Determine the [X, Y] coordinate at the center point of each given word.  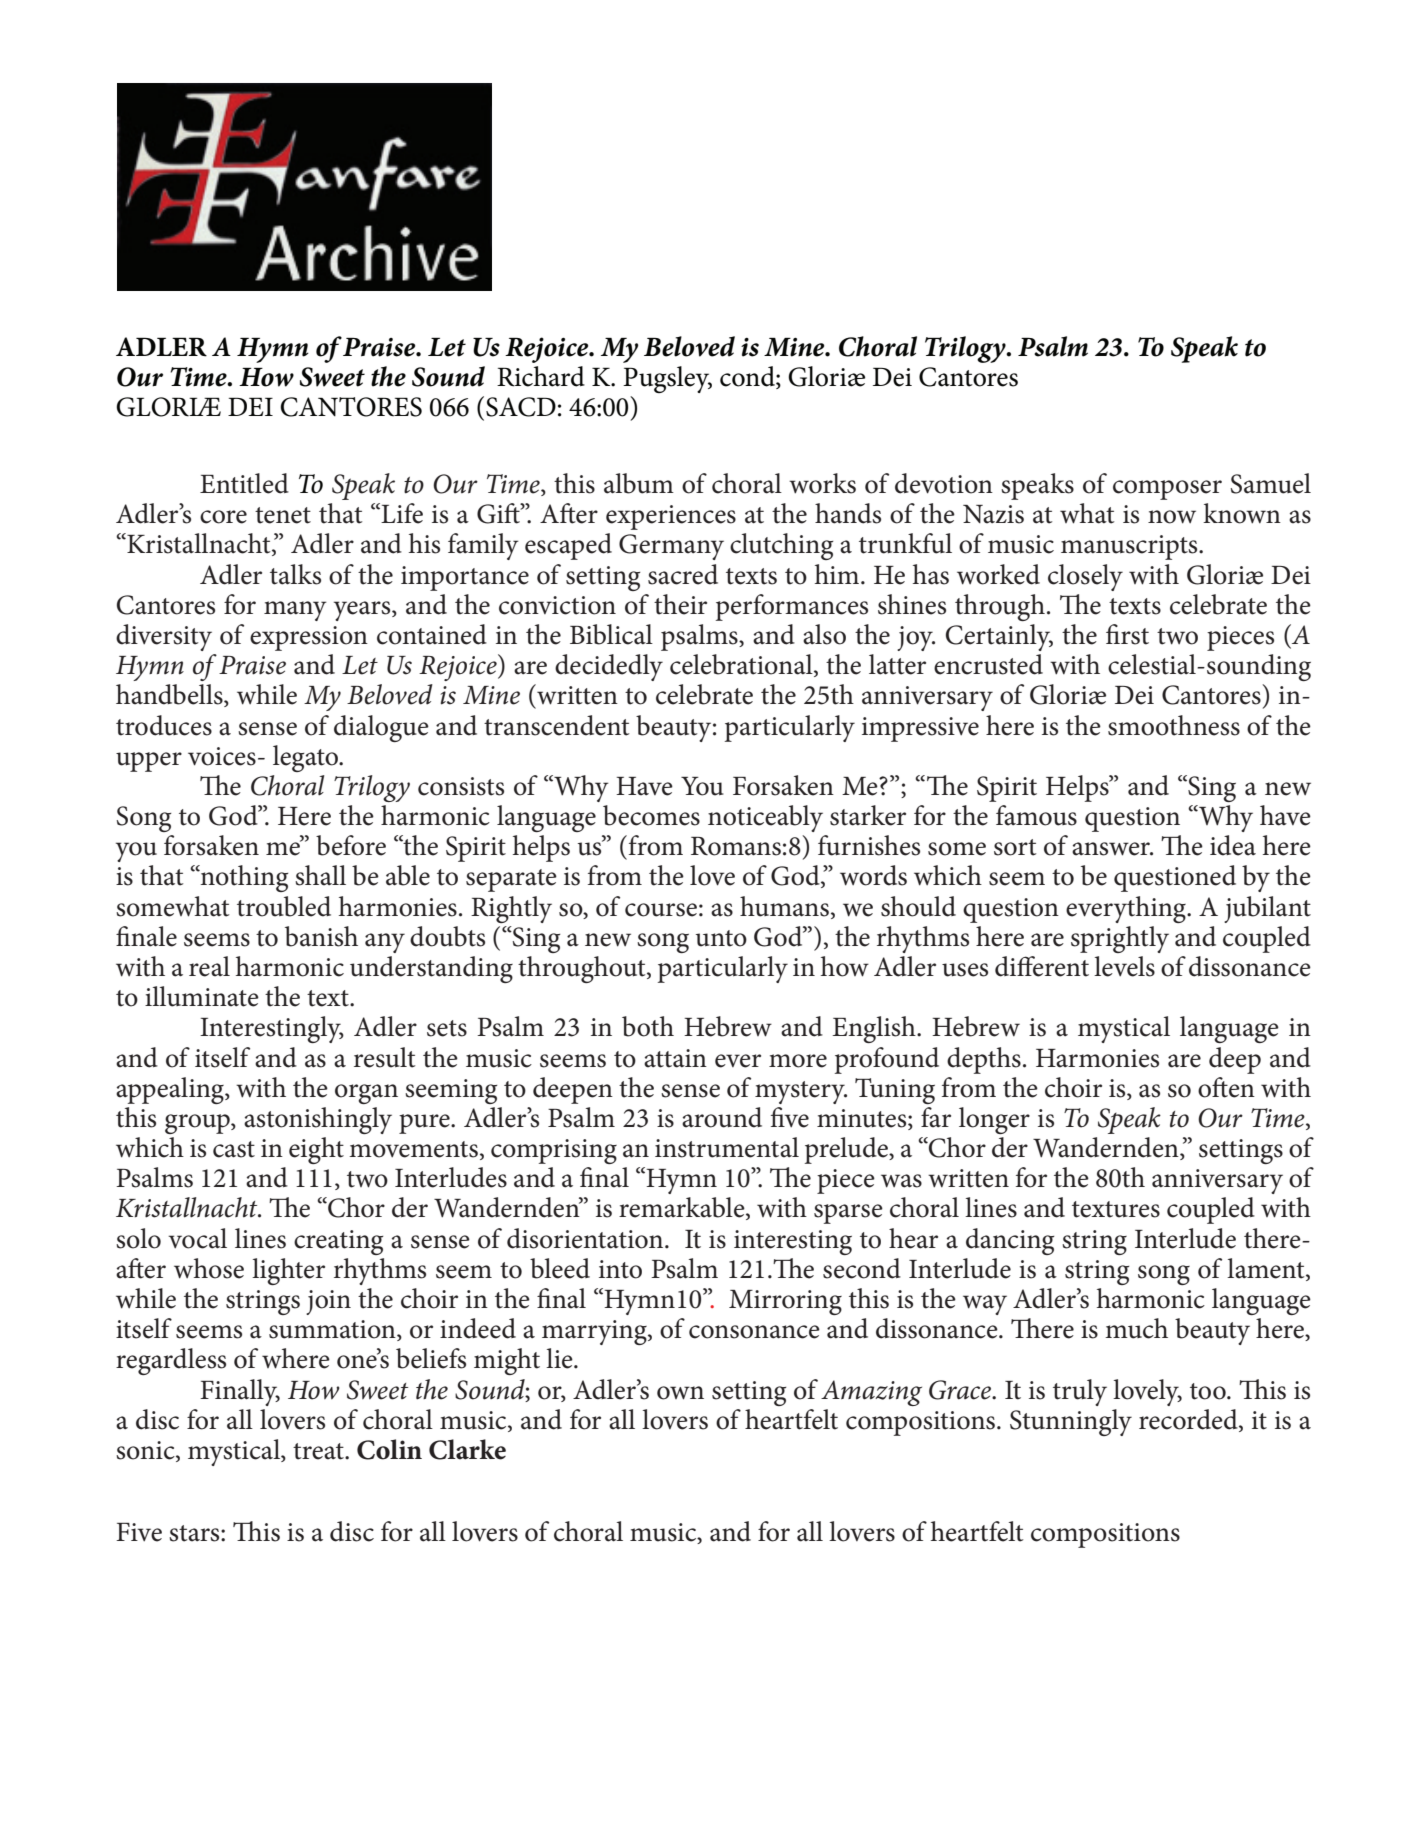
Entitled [244, 483]
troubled [284, 906]
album [639, 483]
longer [994, 1120]
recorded [1189, 1419]
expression [309, 638]
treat [319, 1451]
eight [316, 1150]
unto [721, 938]
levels [1124, 966]
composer [1167, 490]
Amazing [871, 1393]
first [1127, 634]
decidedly [609, 667]
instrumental [727, 1147]
